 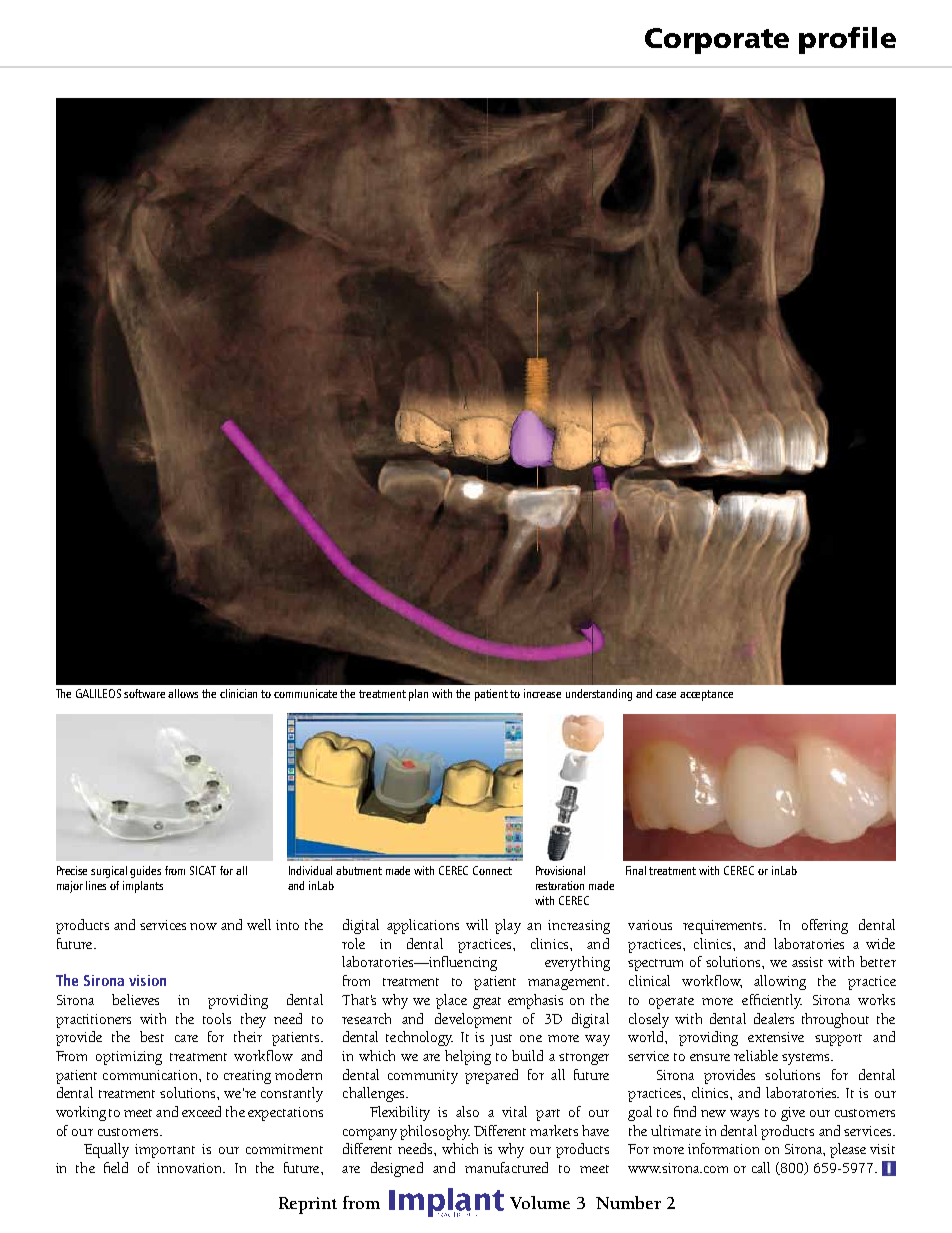 I want to click on manufactured, so click(x=506, y=1167).
